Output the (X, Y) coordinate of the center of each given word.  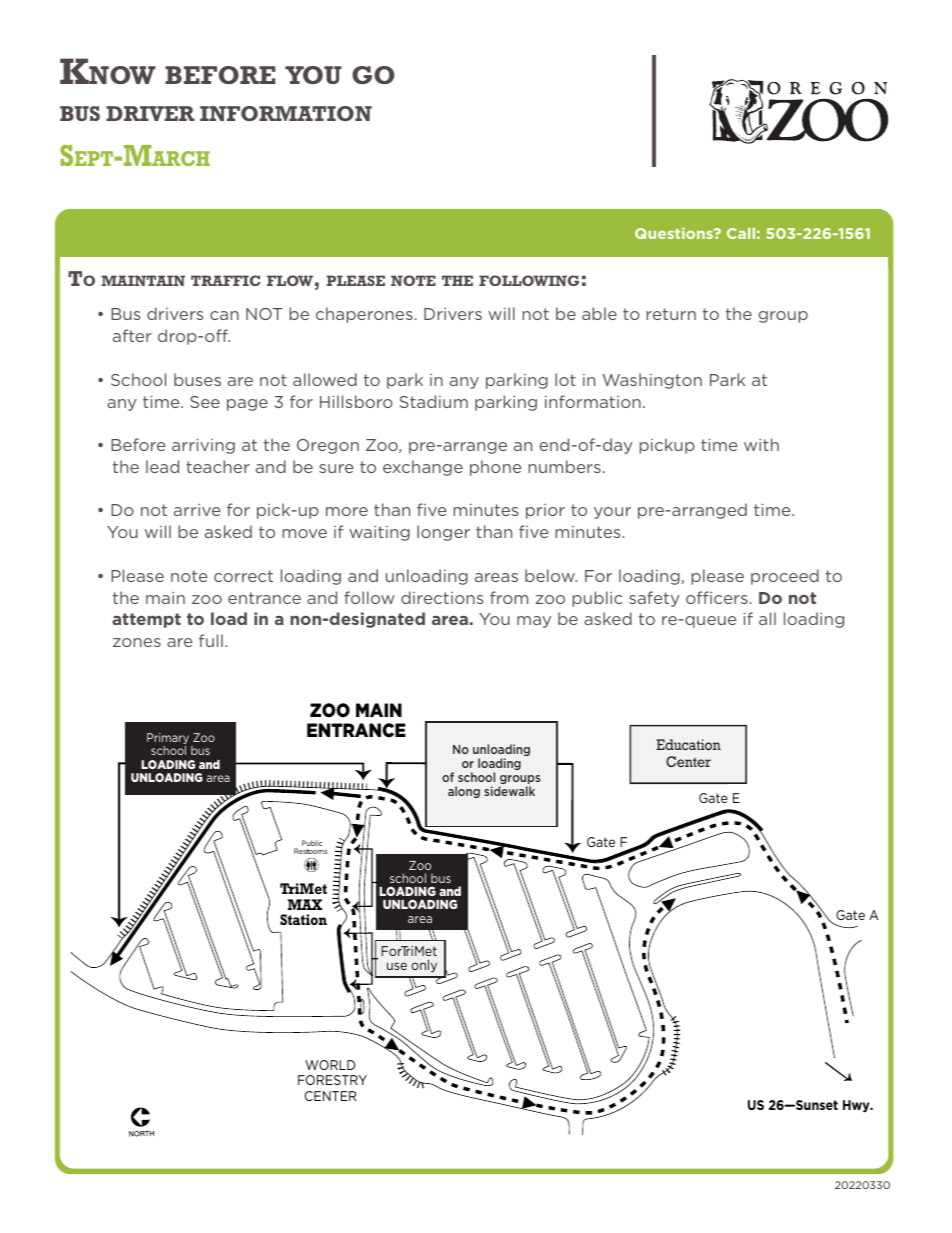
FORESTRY (332, 1080)
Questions (675, 233)
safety (654, 599)
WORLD (330, 1065)
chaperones (364, 315)
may (534, 622)
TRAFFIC (225, 280)
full (211, 640)
